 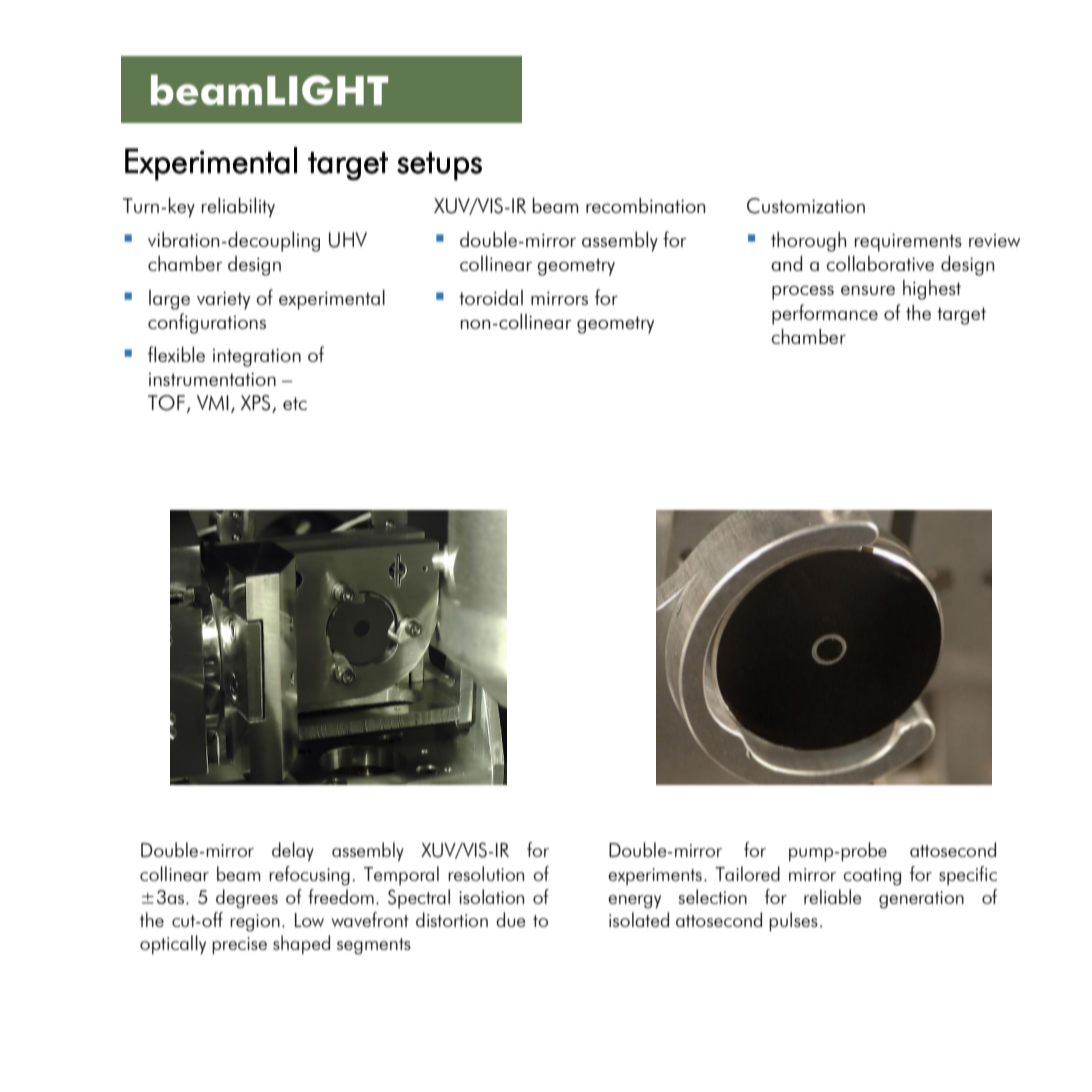 I want to click on performance, so click(x=825, y=314).
